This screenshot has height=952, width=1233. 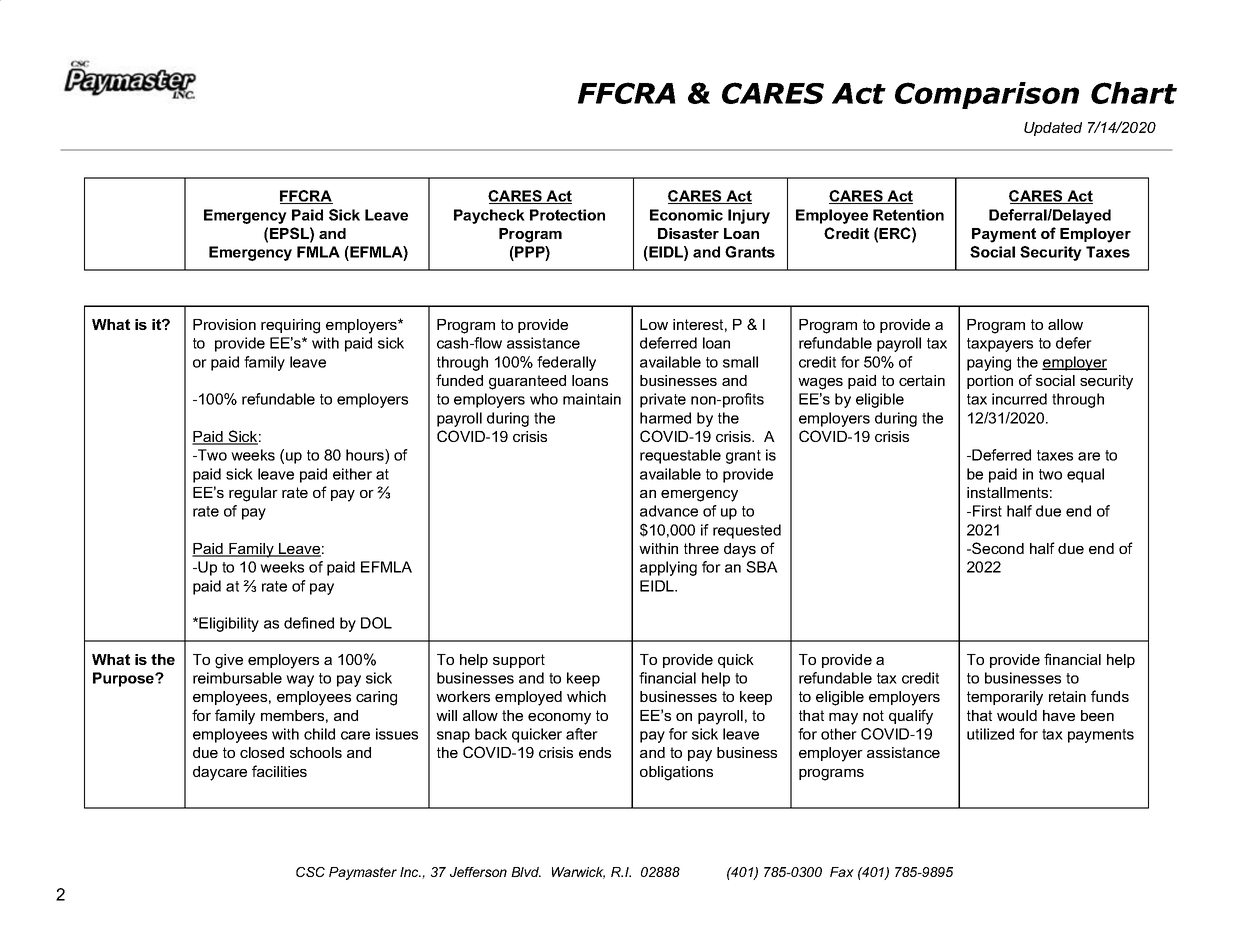 I want to click on Updated, so click(x=1053, y=129).
